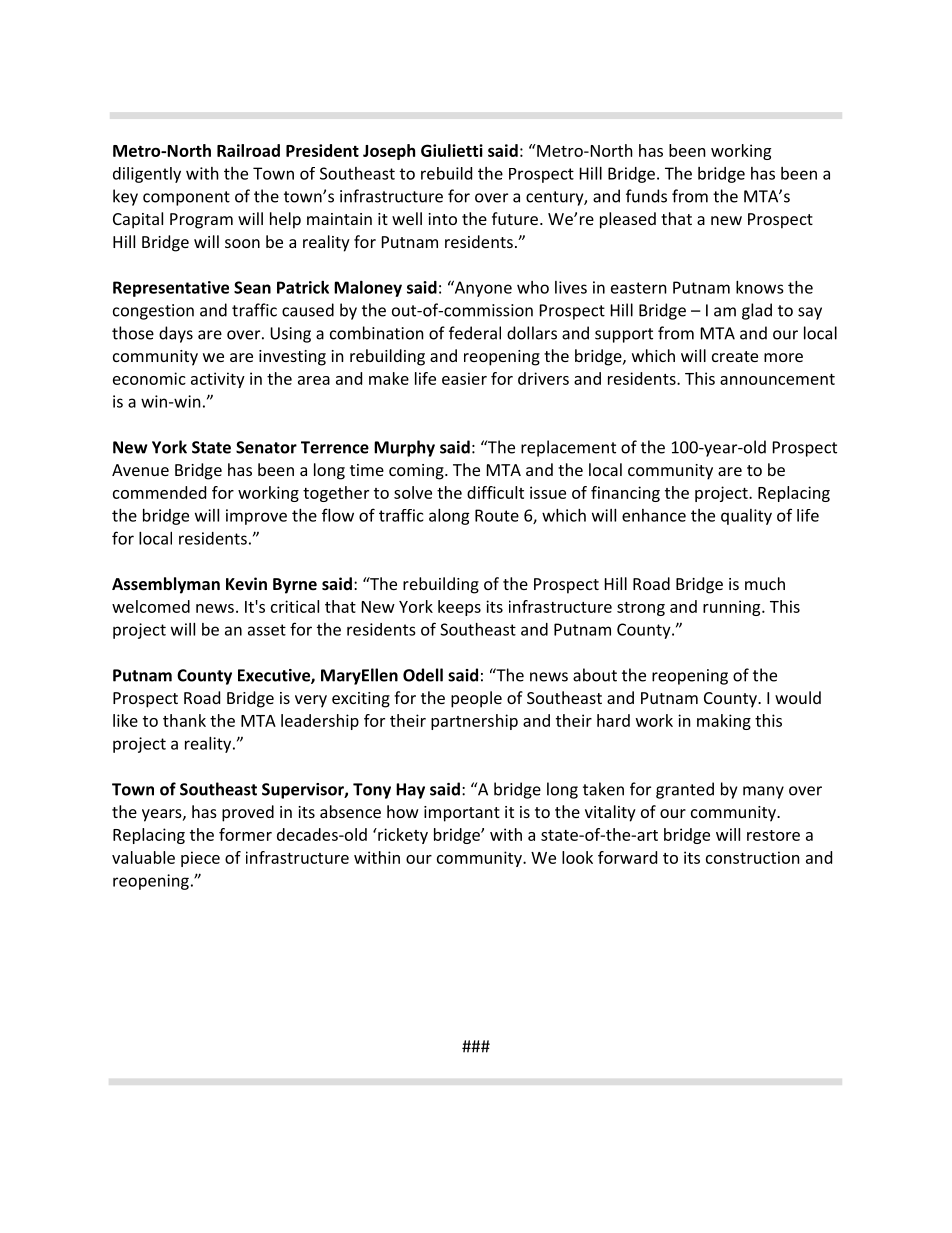  Describe the element at coordinates (186, 198) in the screenshot. I see `component` at that location.
